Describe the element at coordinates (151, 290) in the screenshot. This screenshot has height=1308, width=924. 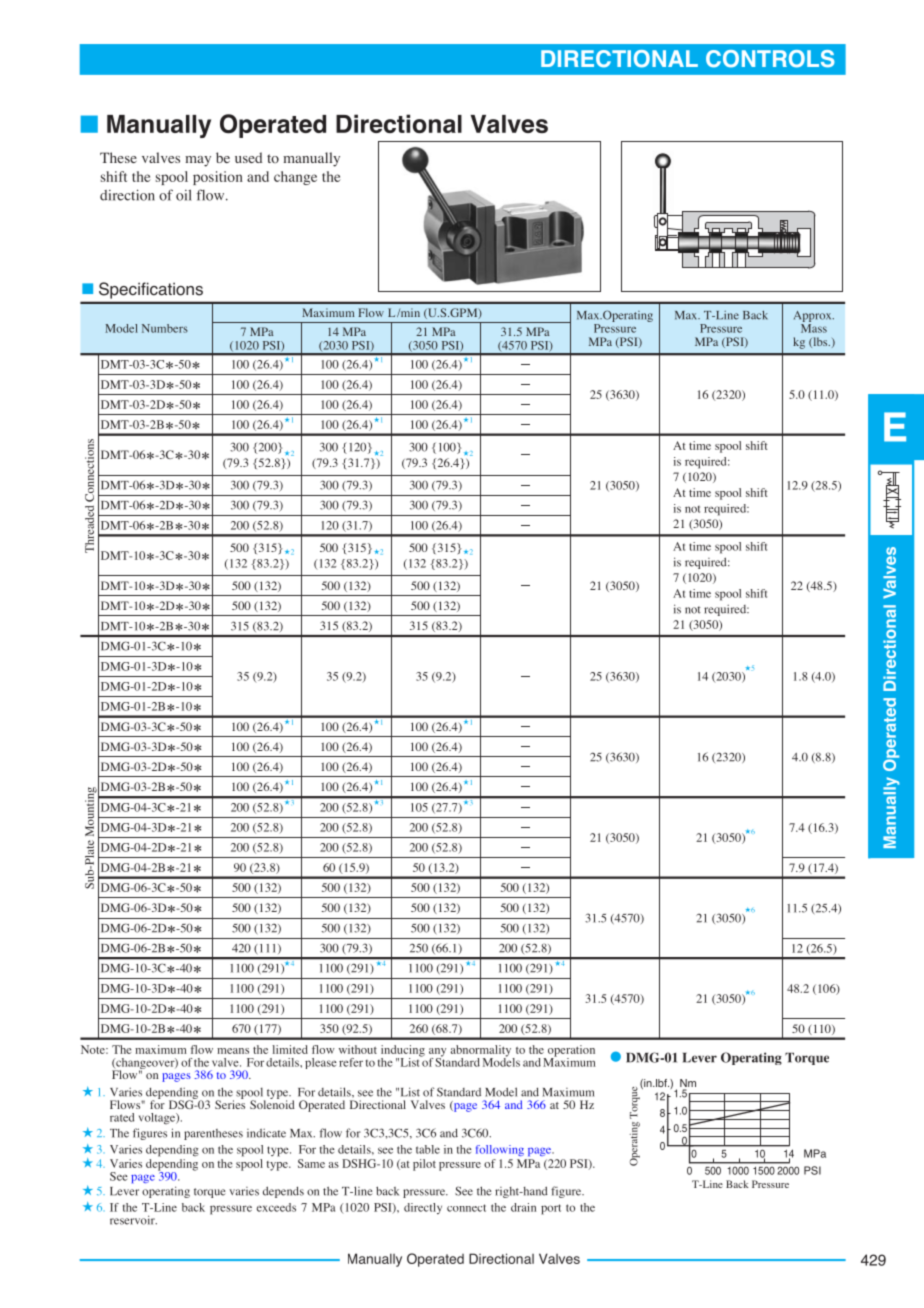
I see `Specifications` at that location.
